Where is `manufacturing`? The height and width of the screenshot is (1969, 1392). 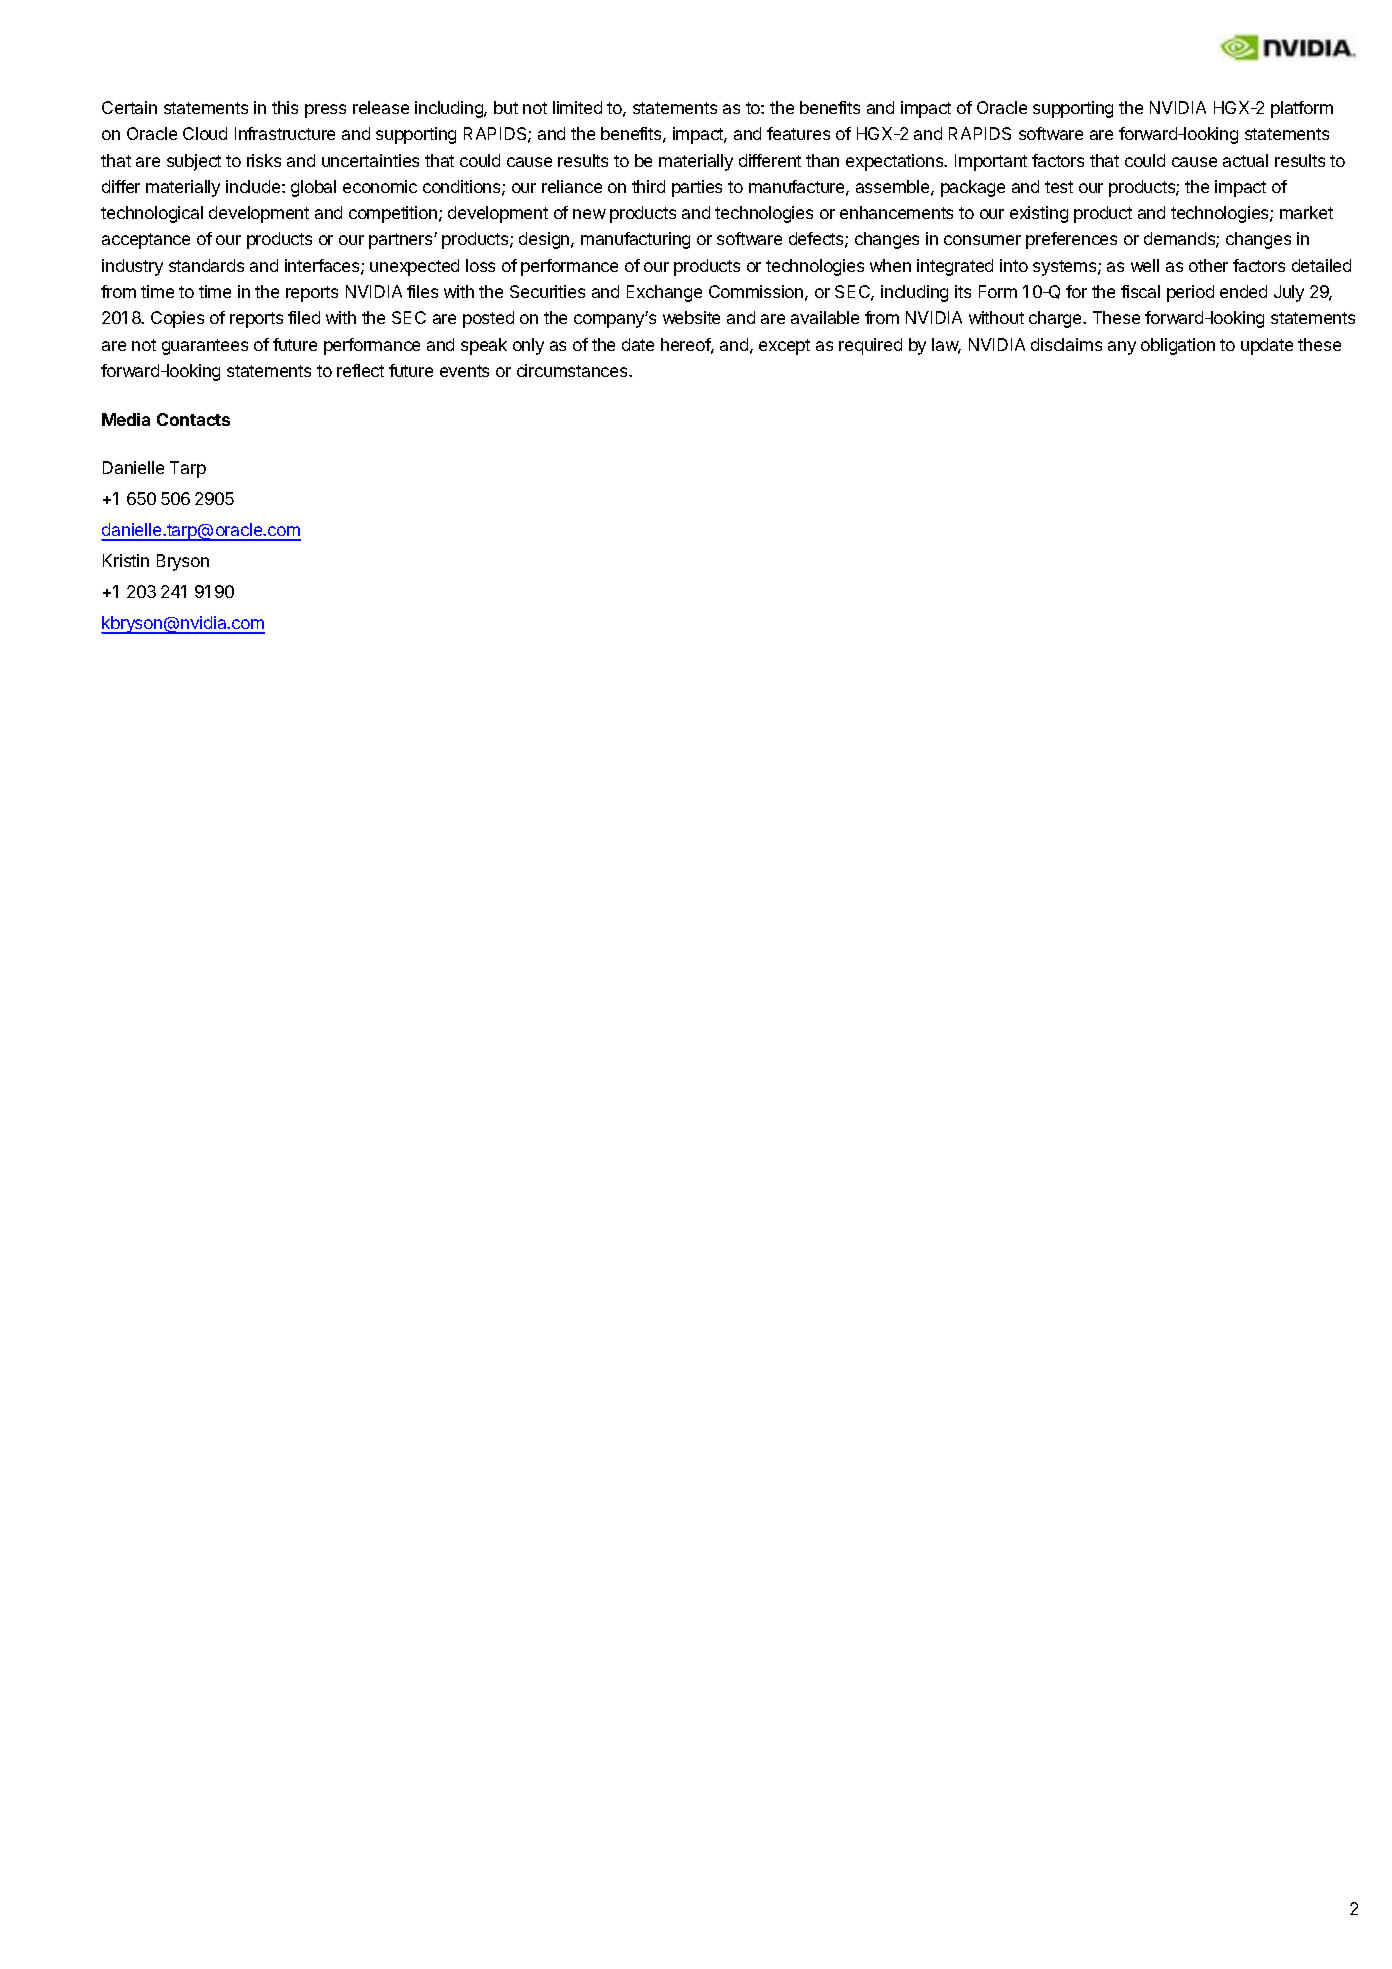 manufacturing is located at coordinates (635, 240).
